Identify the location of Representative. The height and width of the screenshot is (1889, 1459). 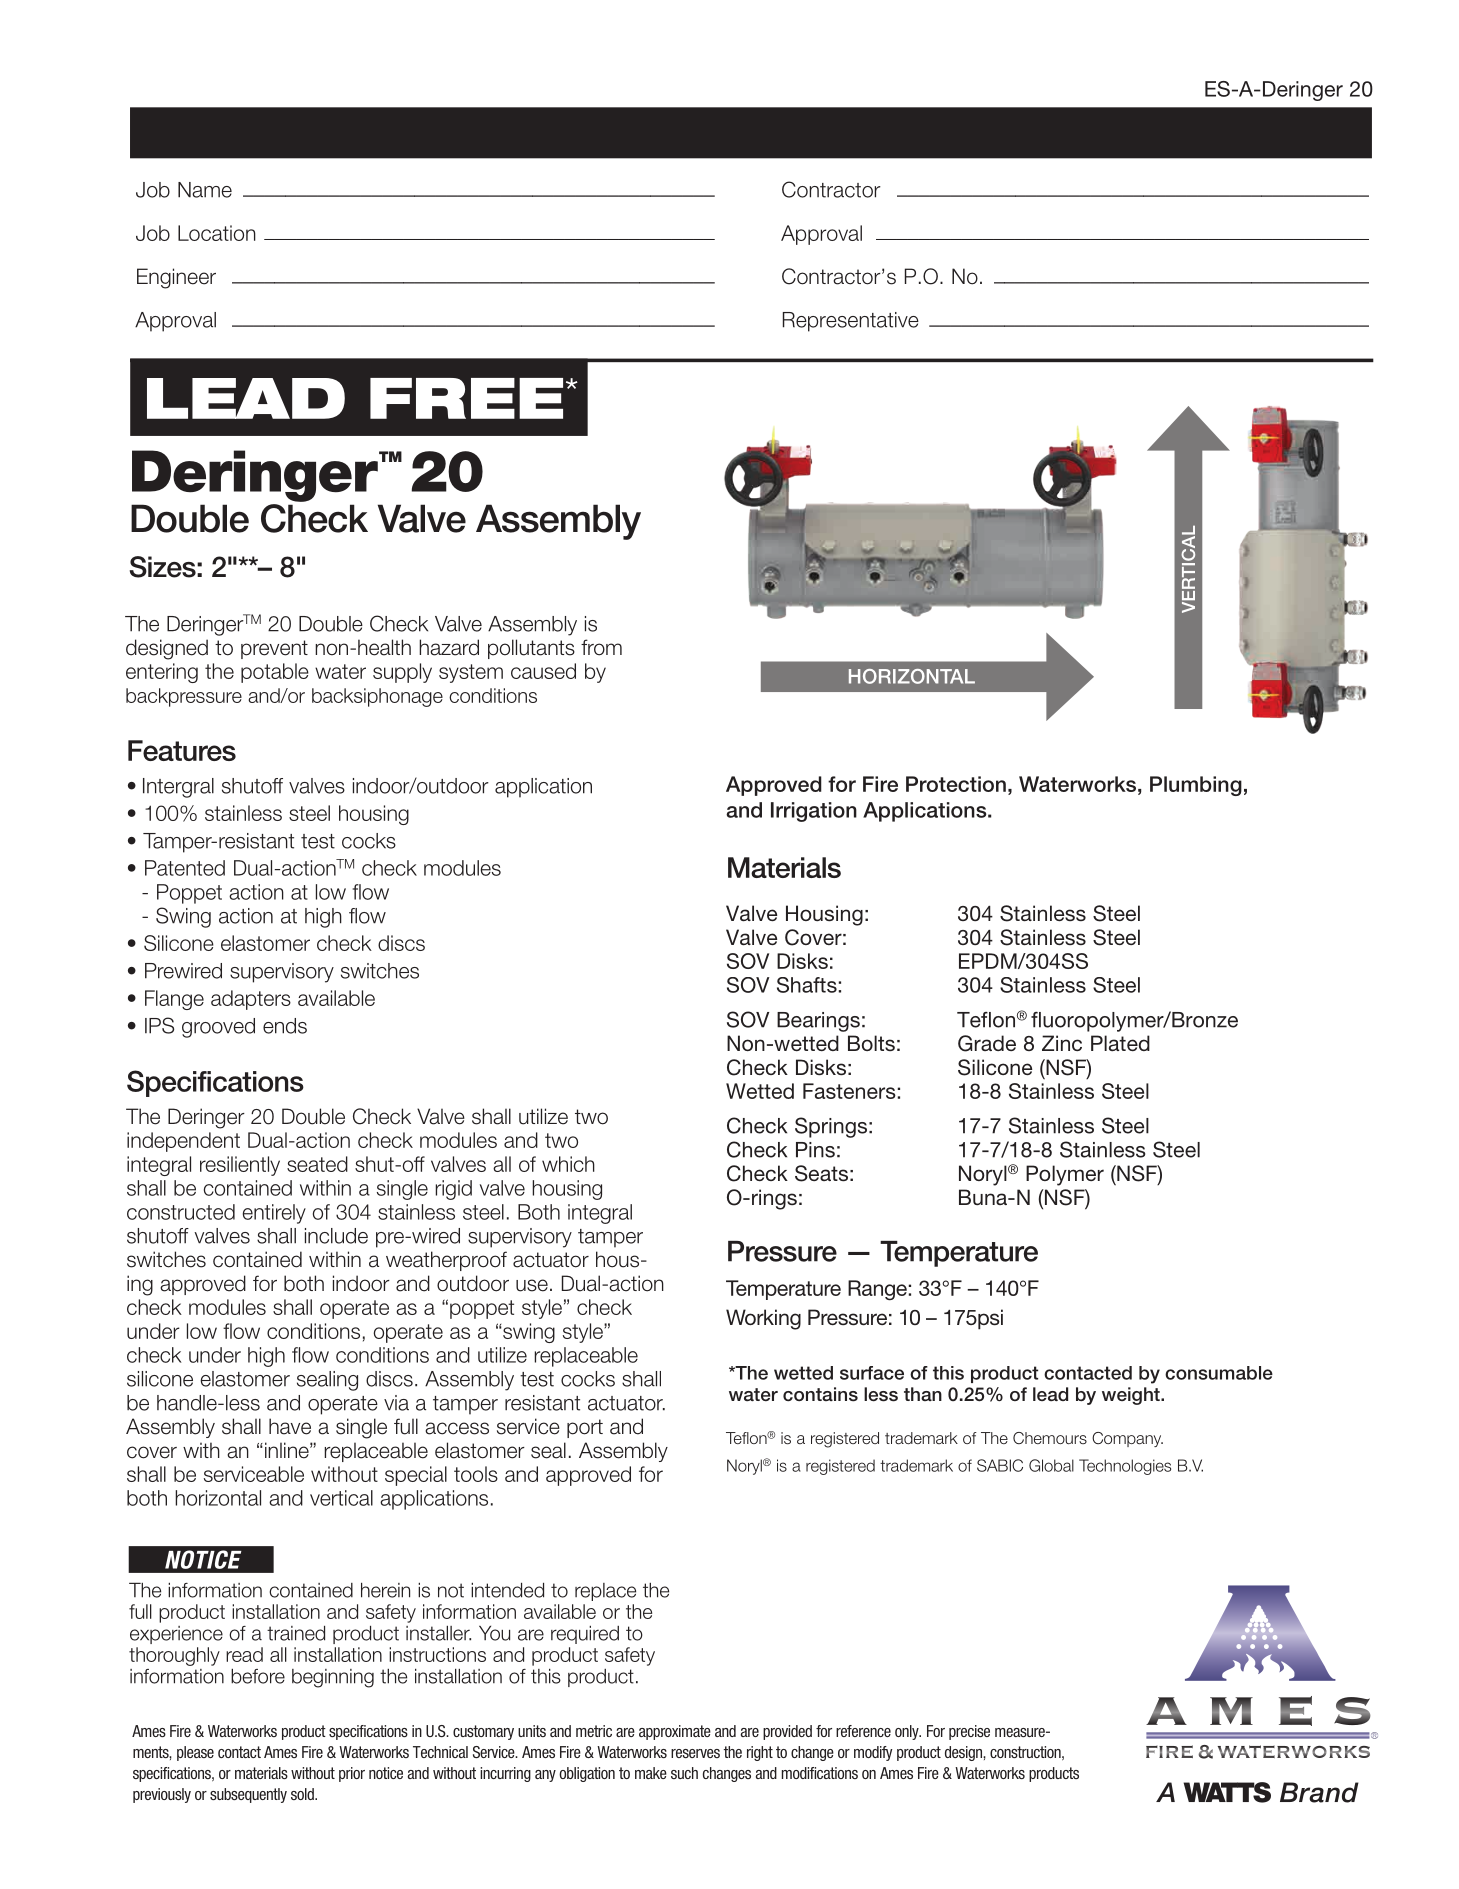
(851, 322).
